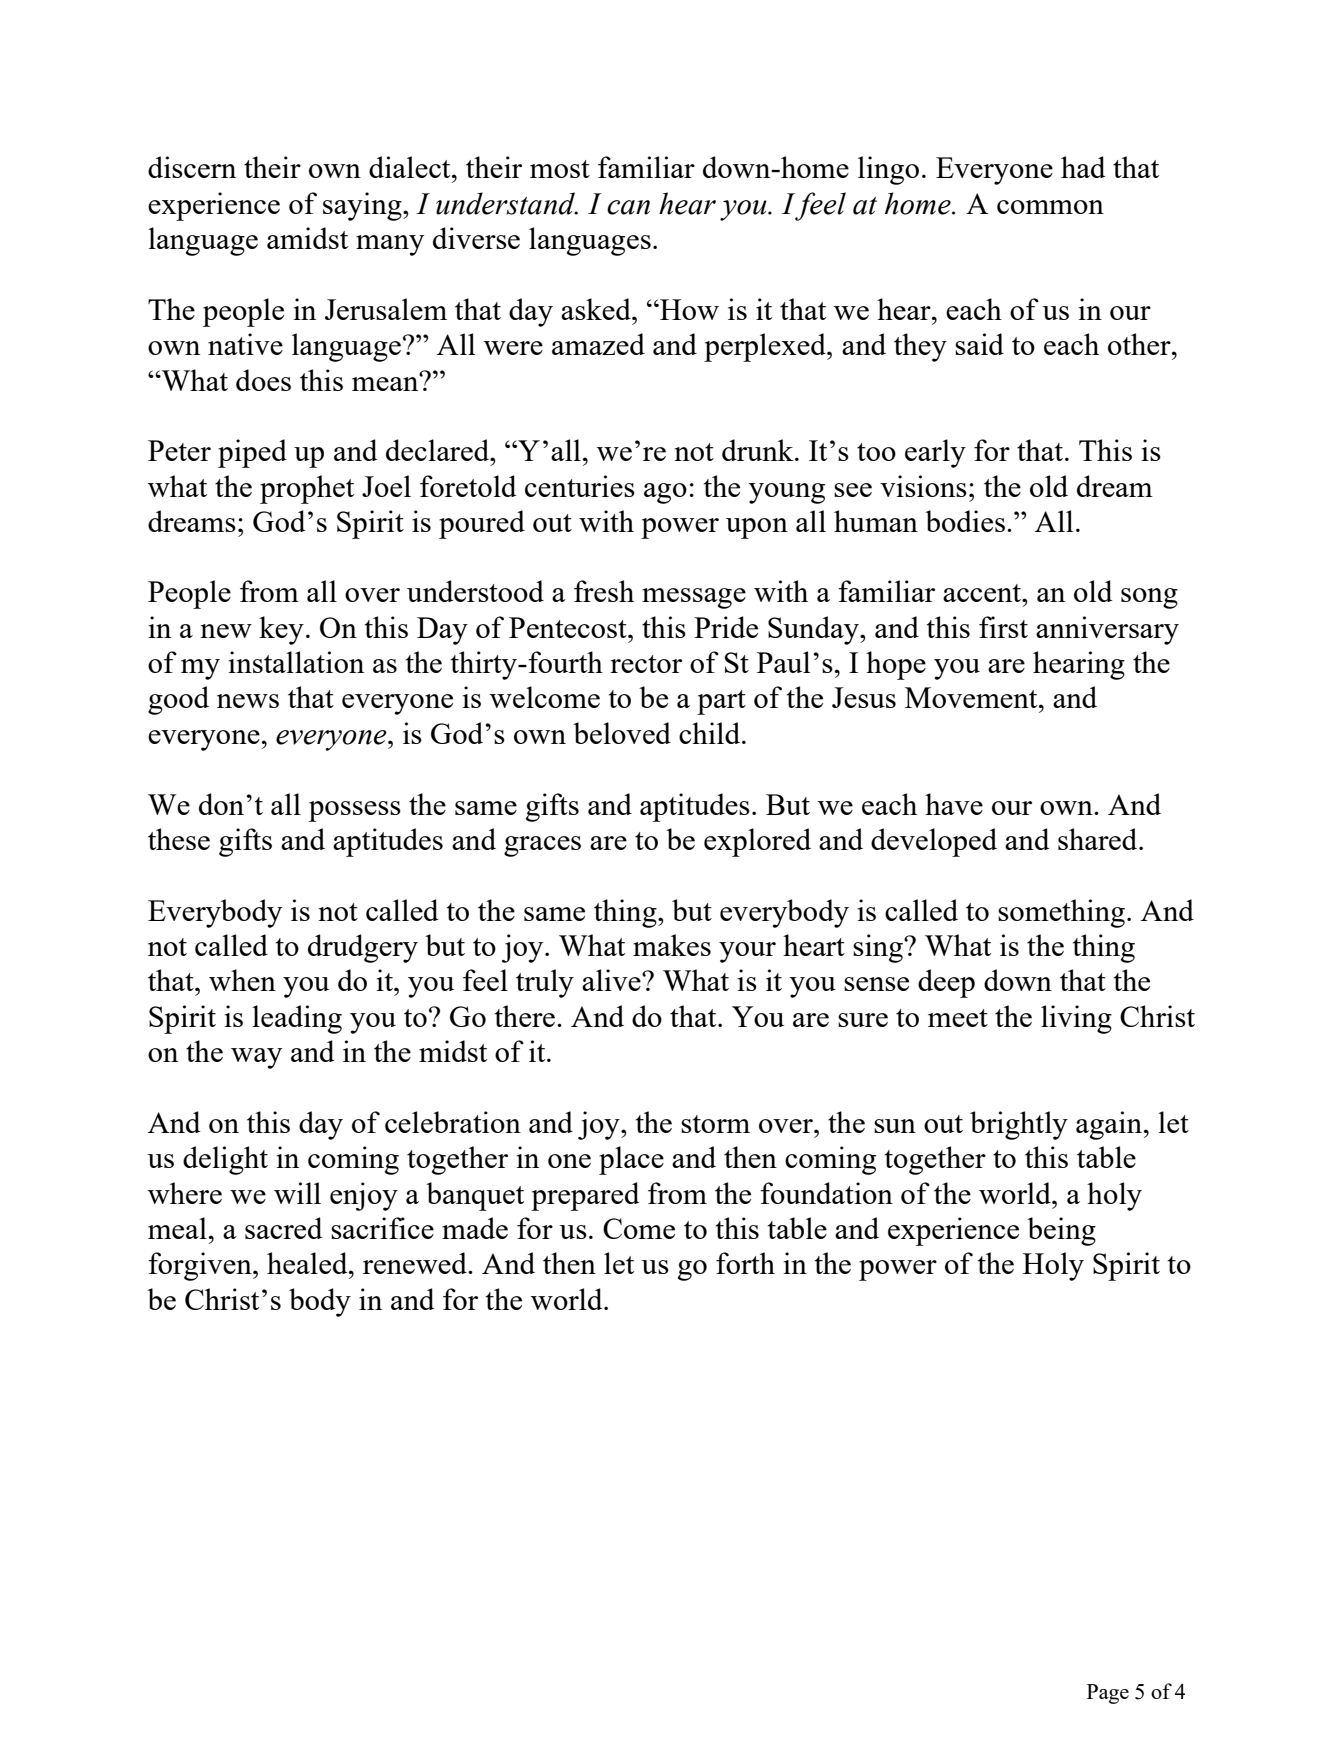 The image size is (1344, 1739). What do you see at coordinates (983, 593) in the document?
I see `accent` at bounding box center [983, 593].
